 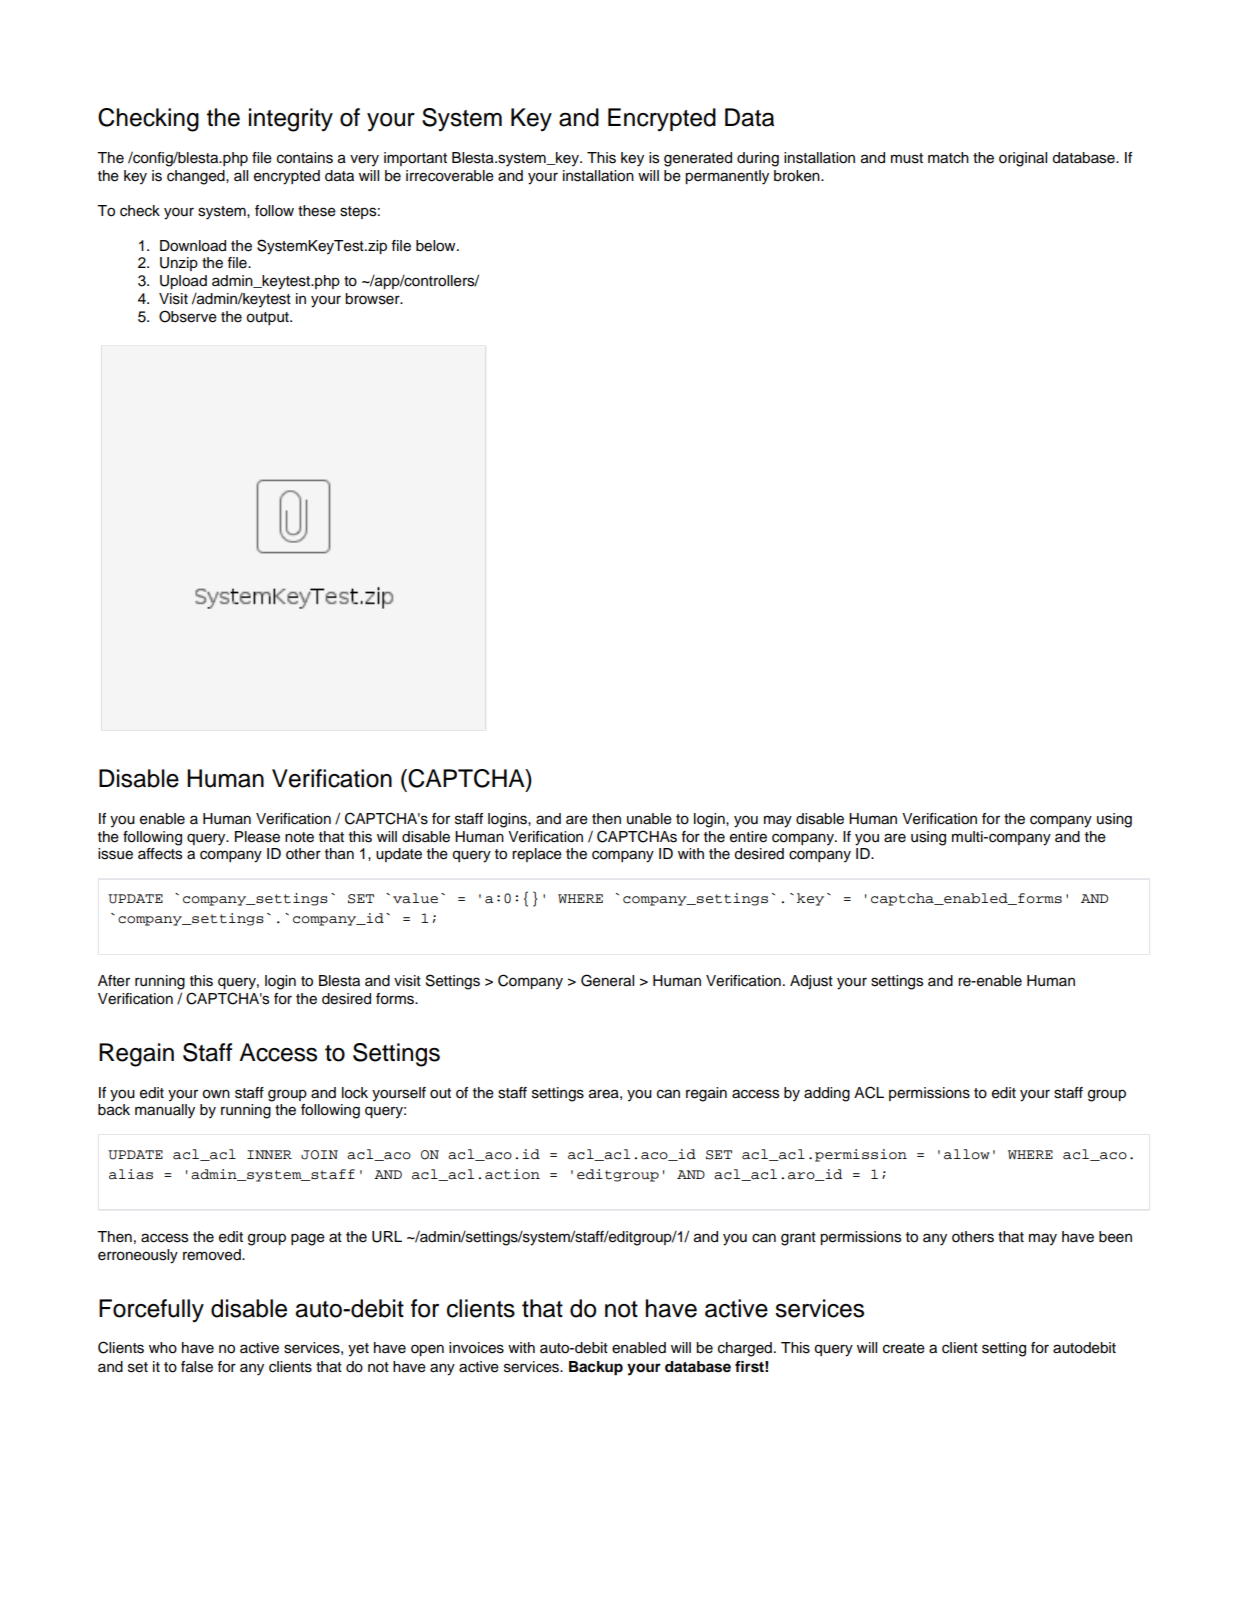 I want to click on original, so click(x=1023, y=159).
